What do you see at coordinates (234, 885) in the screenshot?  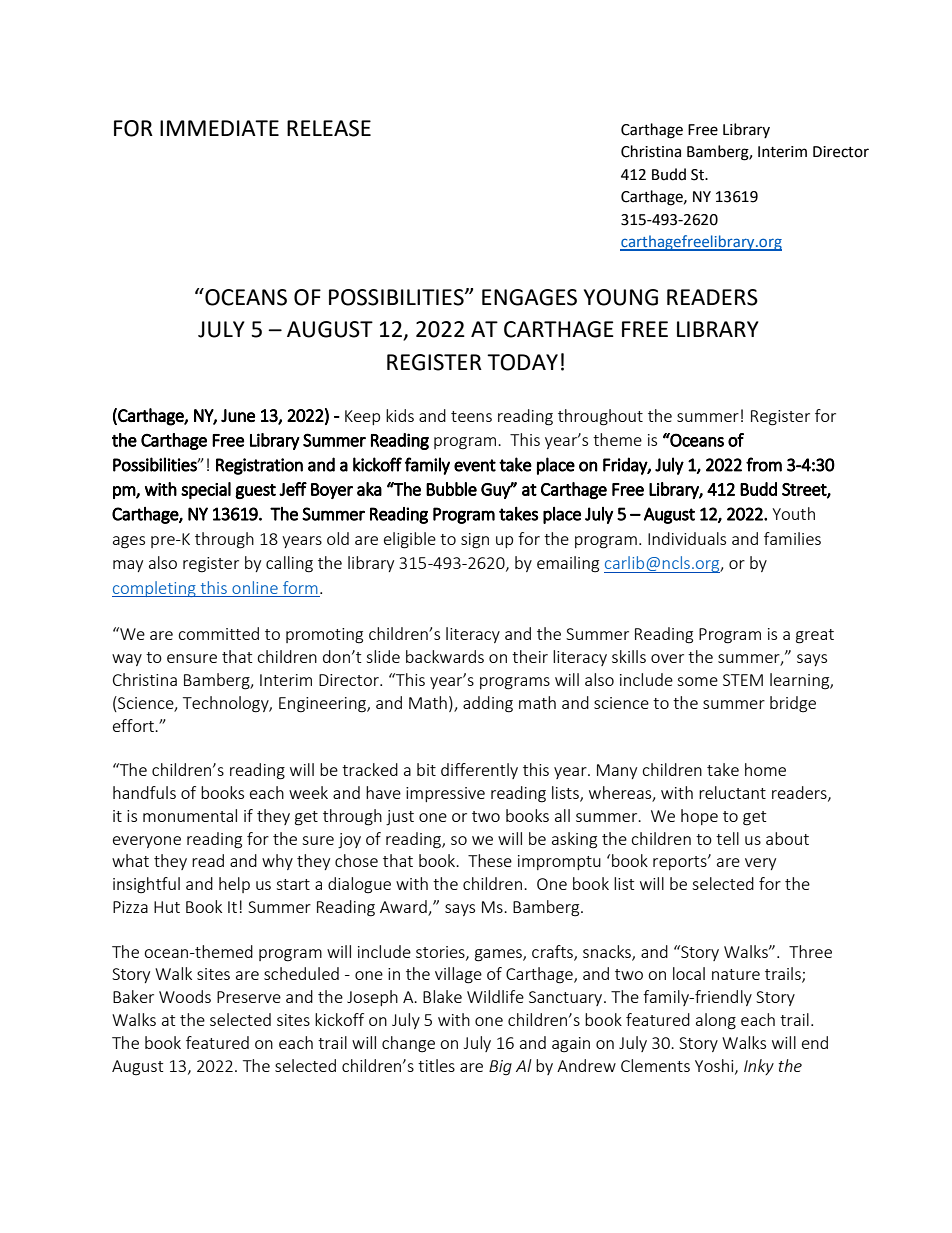 I see `help` at bounding box center [234, 885].
